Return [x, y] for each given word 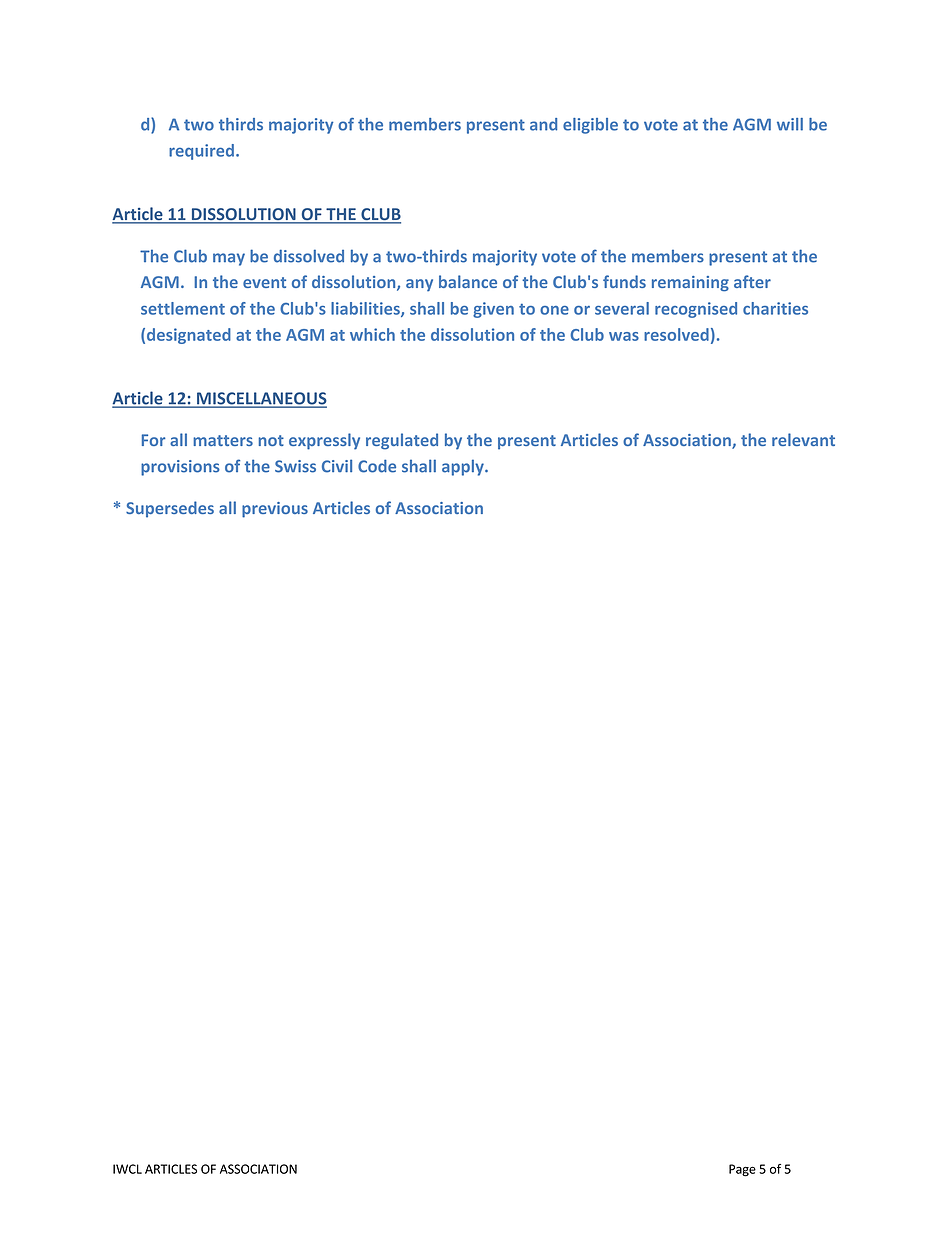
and [543, 124]
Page [742, 1170]
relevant [803, 439]
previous [275, 510]
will [790, 124]
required [201, 152]
